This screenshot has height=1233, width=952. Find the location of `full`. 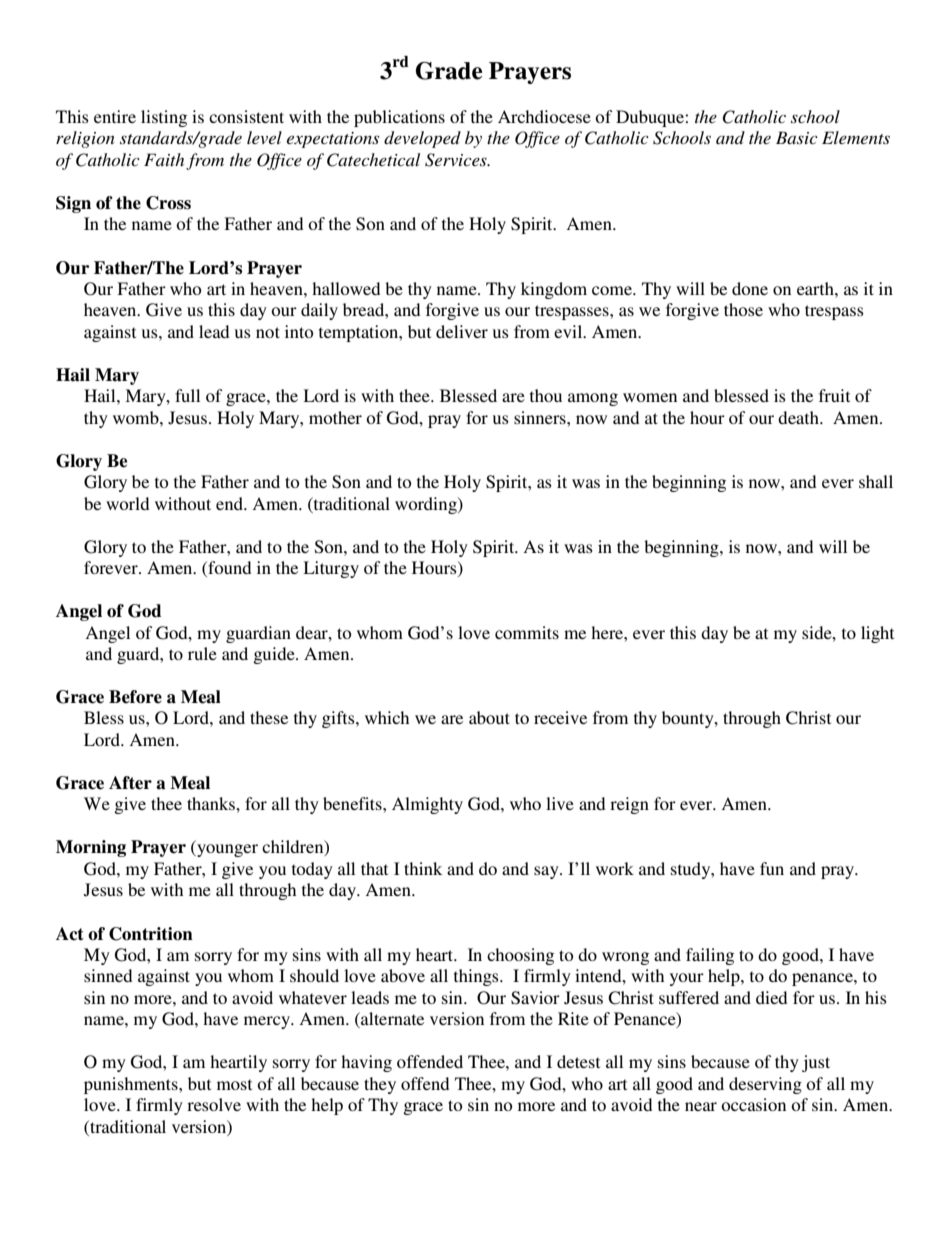

full is located at coordinates (187, 395).
